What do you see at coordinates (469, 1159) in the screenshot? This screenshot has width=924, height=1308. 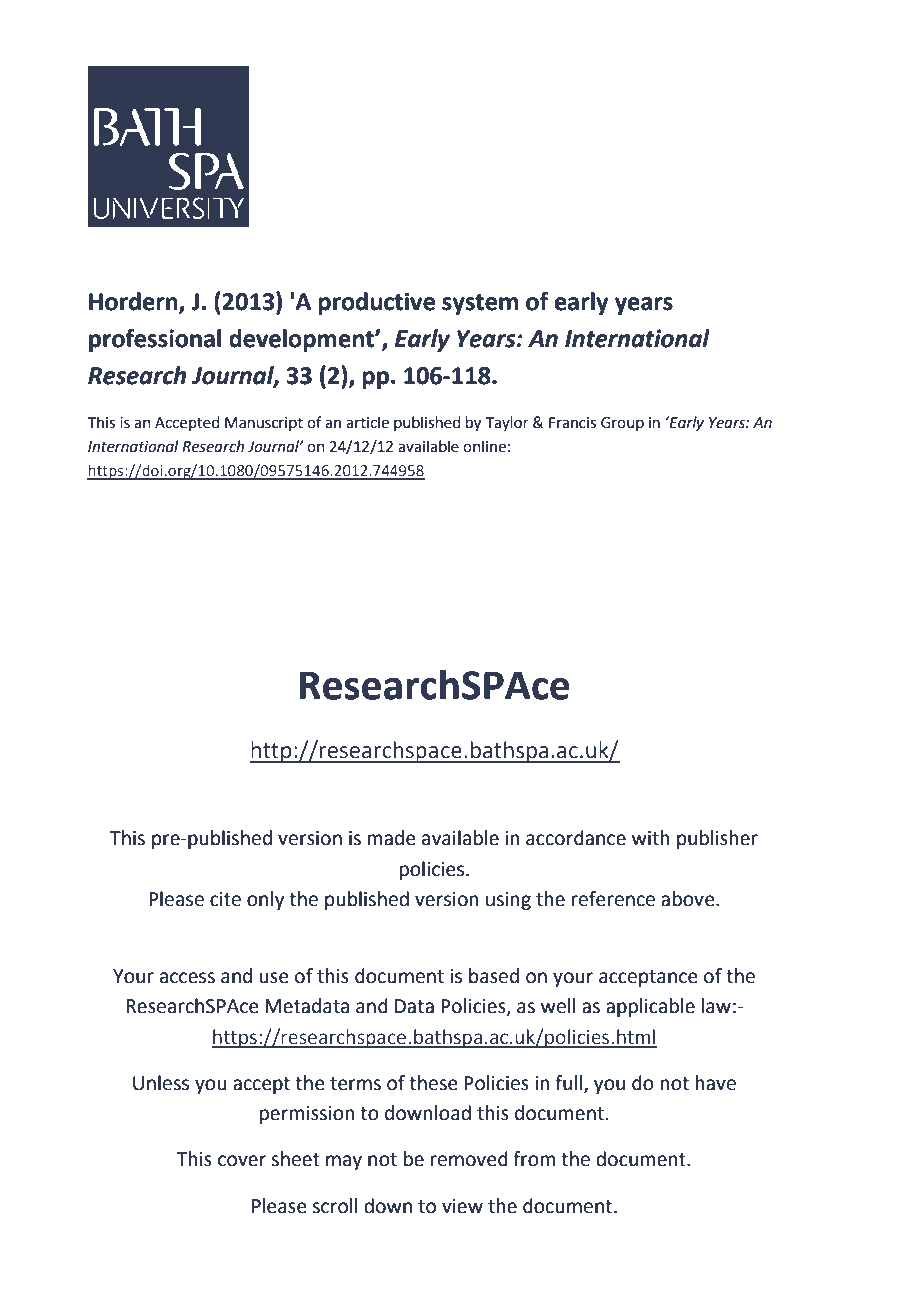 I see `removed` at bounding box center [469, 1159].
